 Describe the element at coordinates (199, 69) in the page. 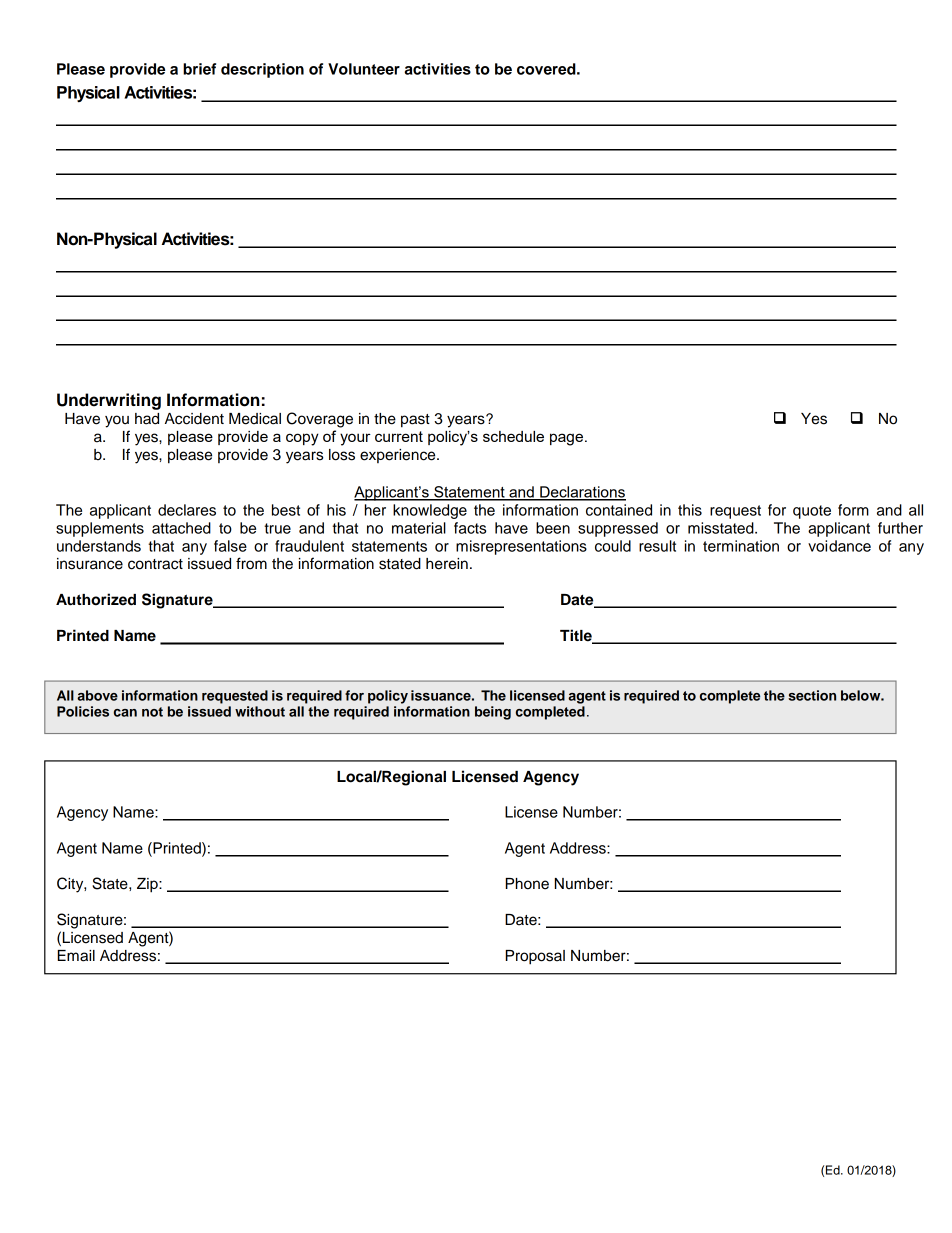

I see `brief` at that location.
